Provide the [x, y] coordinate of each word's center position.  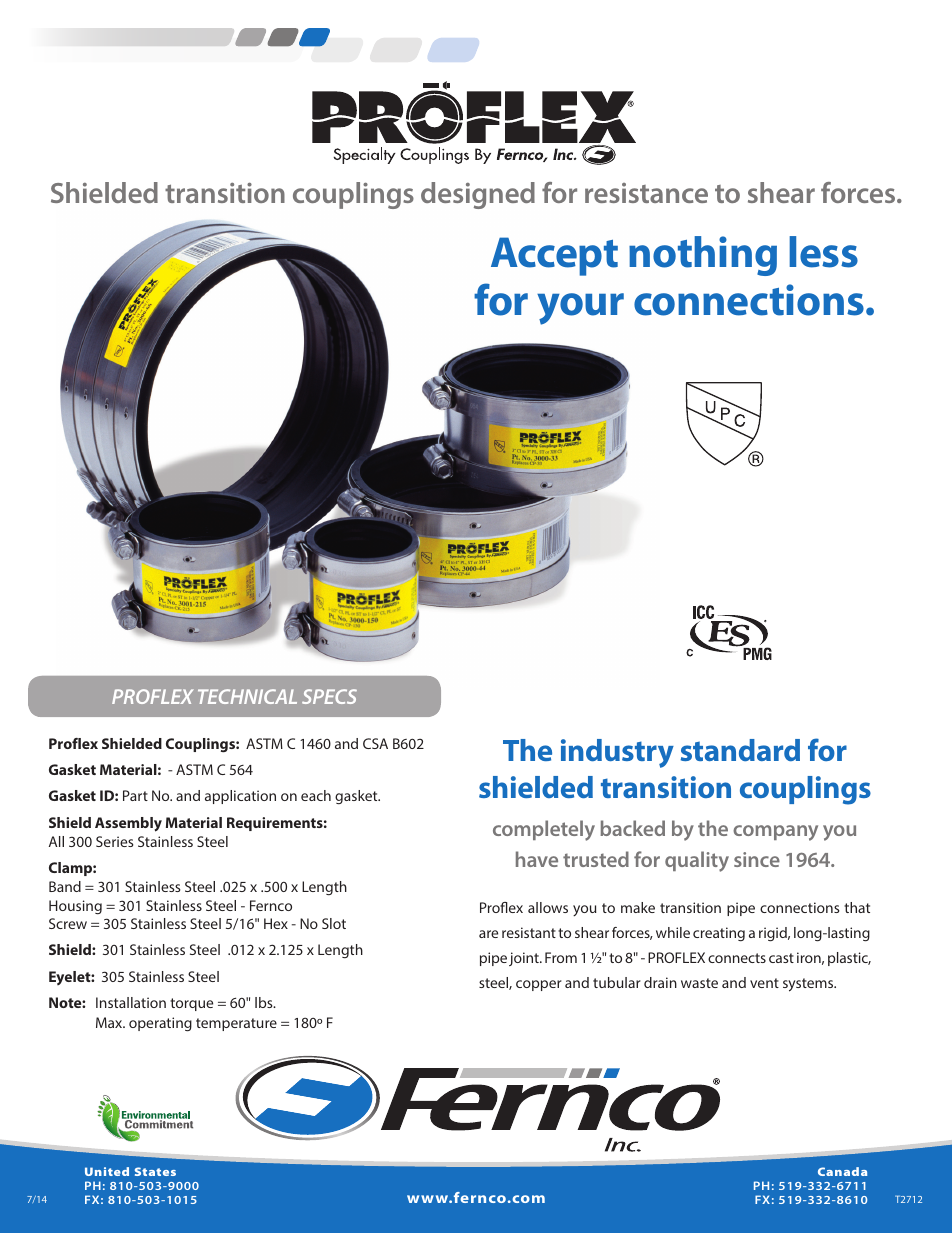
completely [544, 830]
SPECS [329, 696]
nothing [703, 256]
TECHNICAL [247, 696]
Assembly [128, 824]
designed [478, 195]
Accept [554, 256]
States [155, 1171]
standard [740, 750]
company [775, 833]
